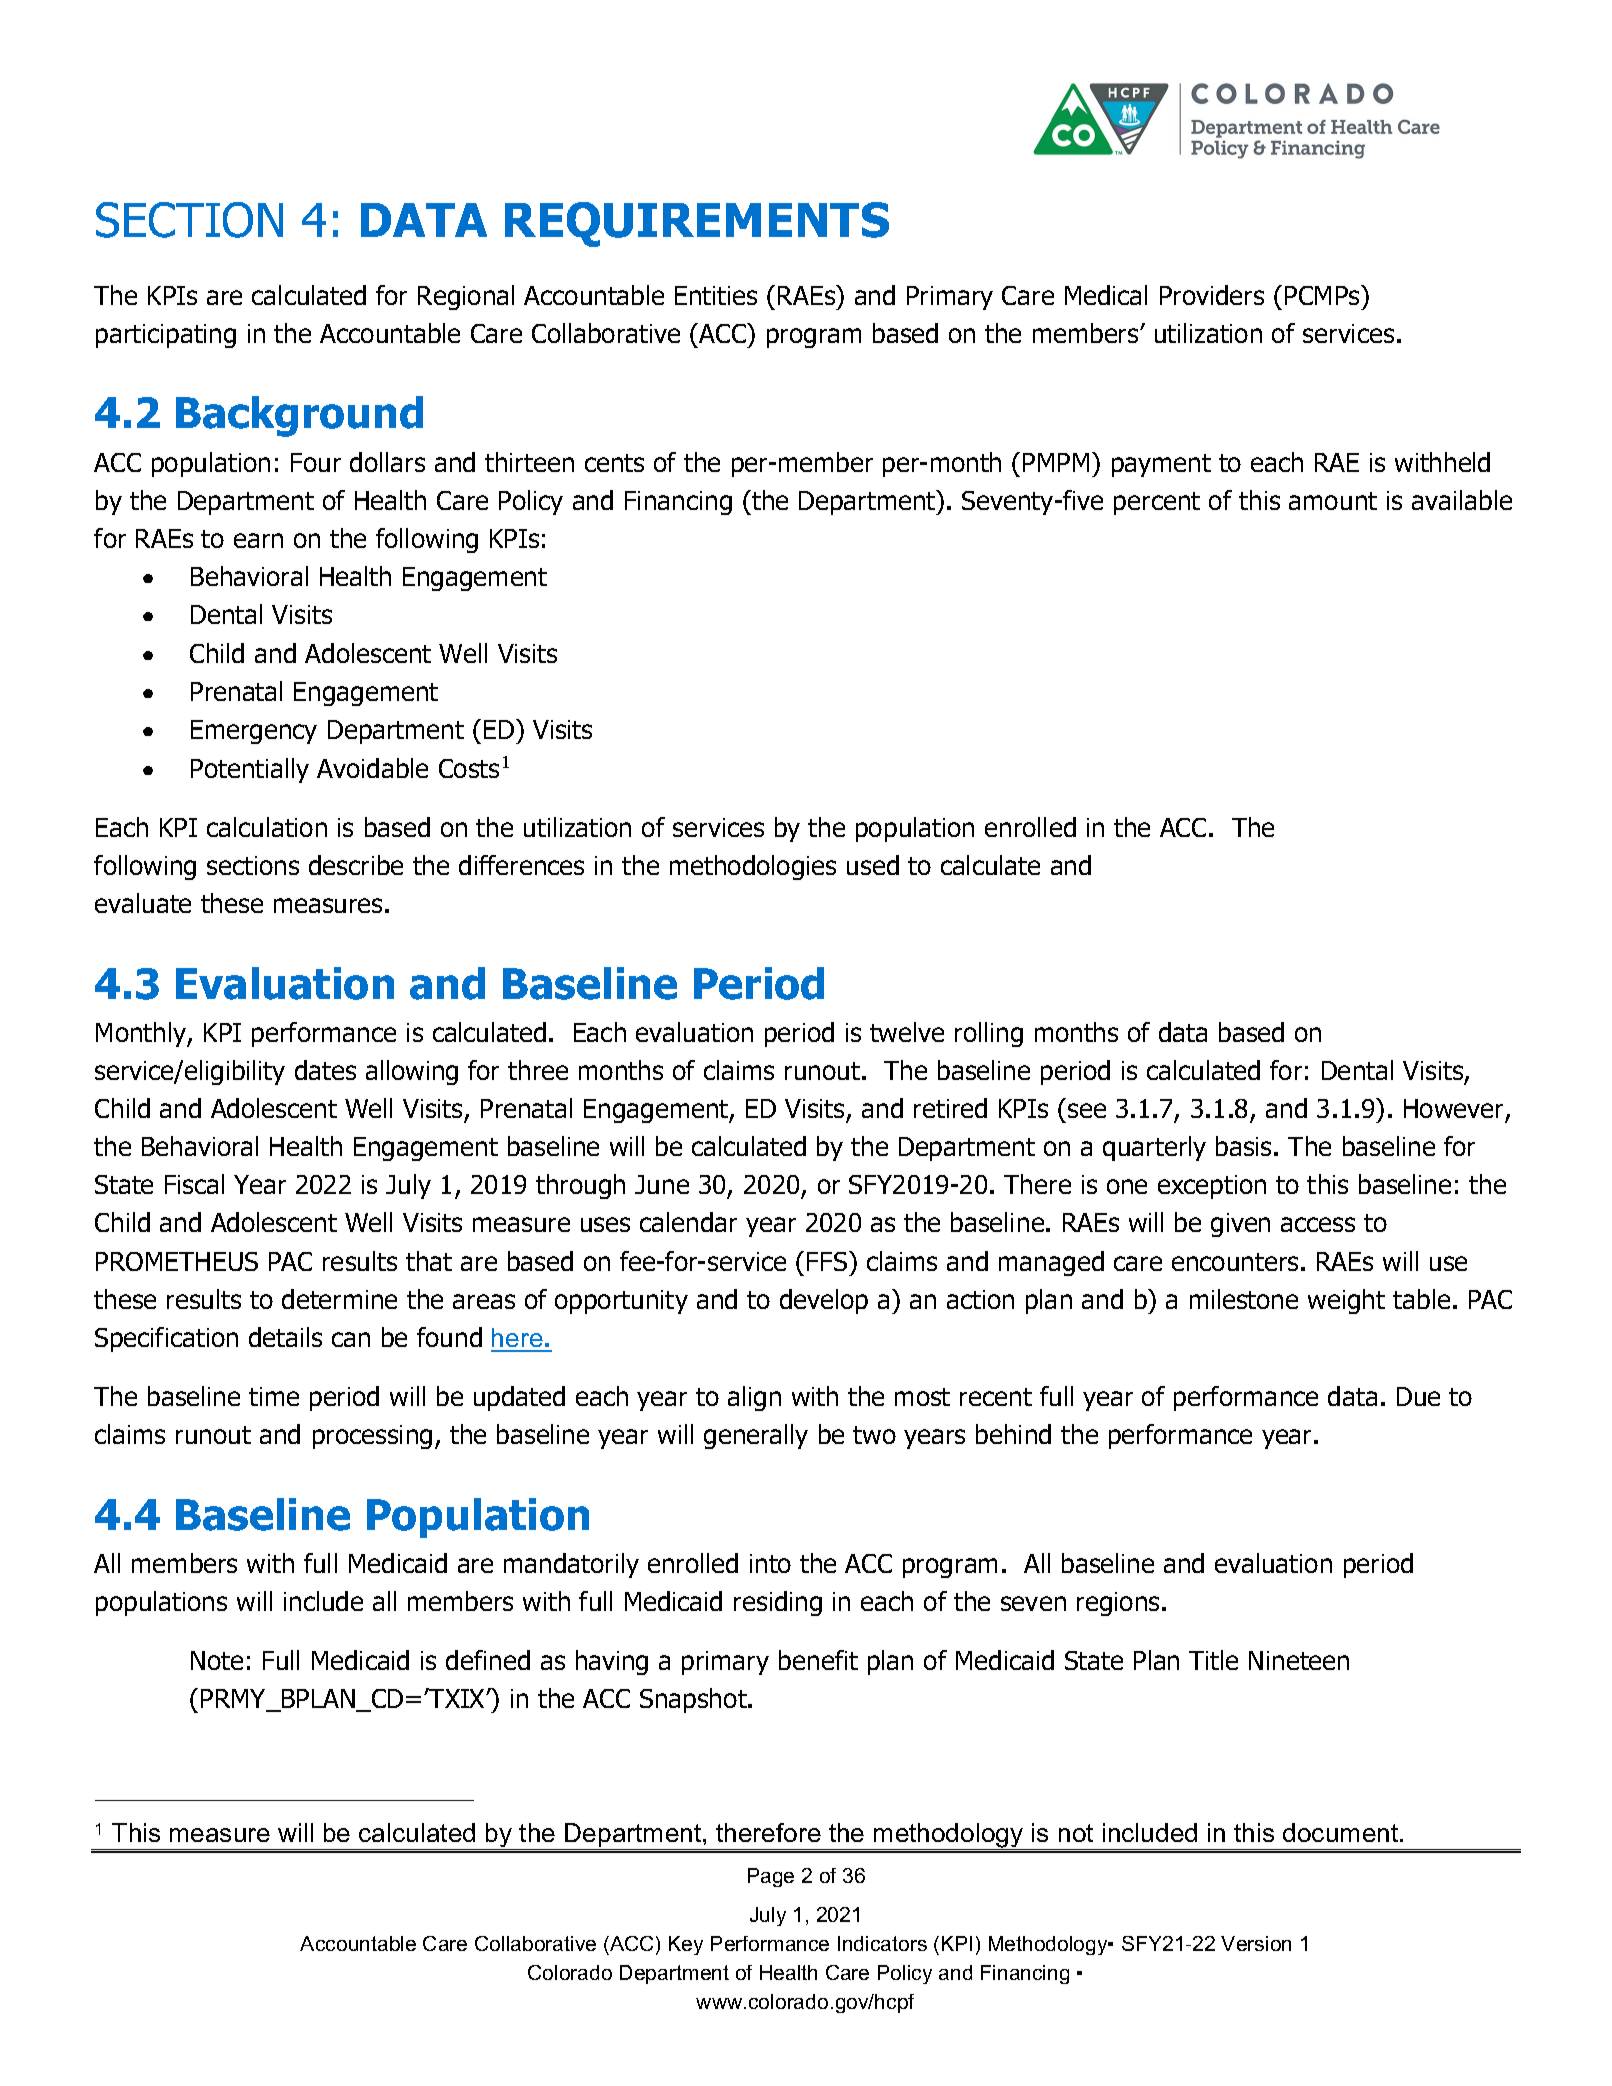 The height and width of the screenshot is (2086, 1612). What do you see at coordinates (1346, 1301) in the screenshot?
I see `weight` at bounding box center [1346, 1301].
